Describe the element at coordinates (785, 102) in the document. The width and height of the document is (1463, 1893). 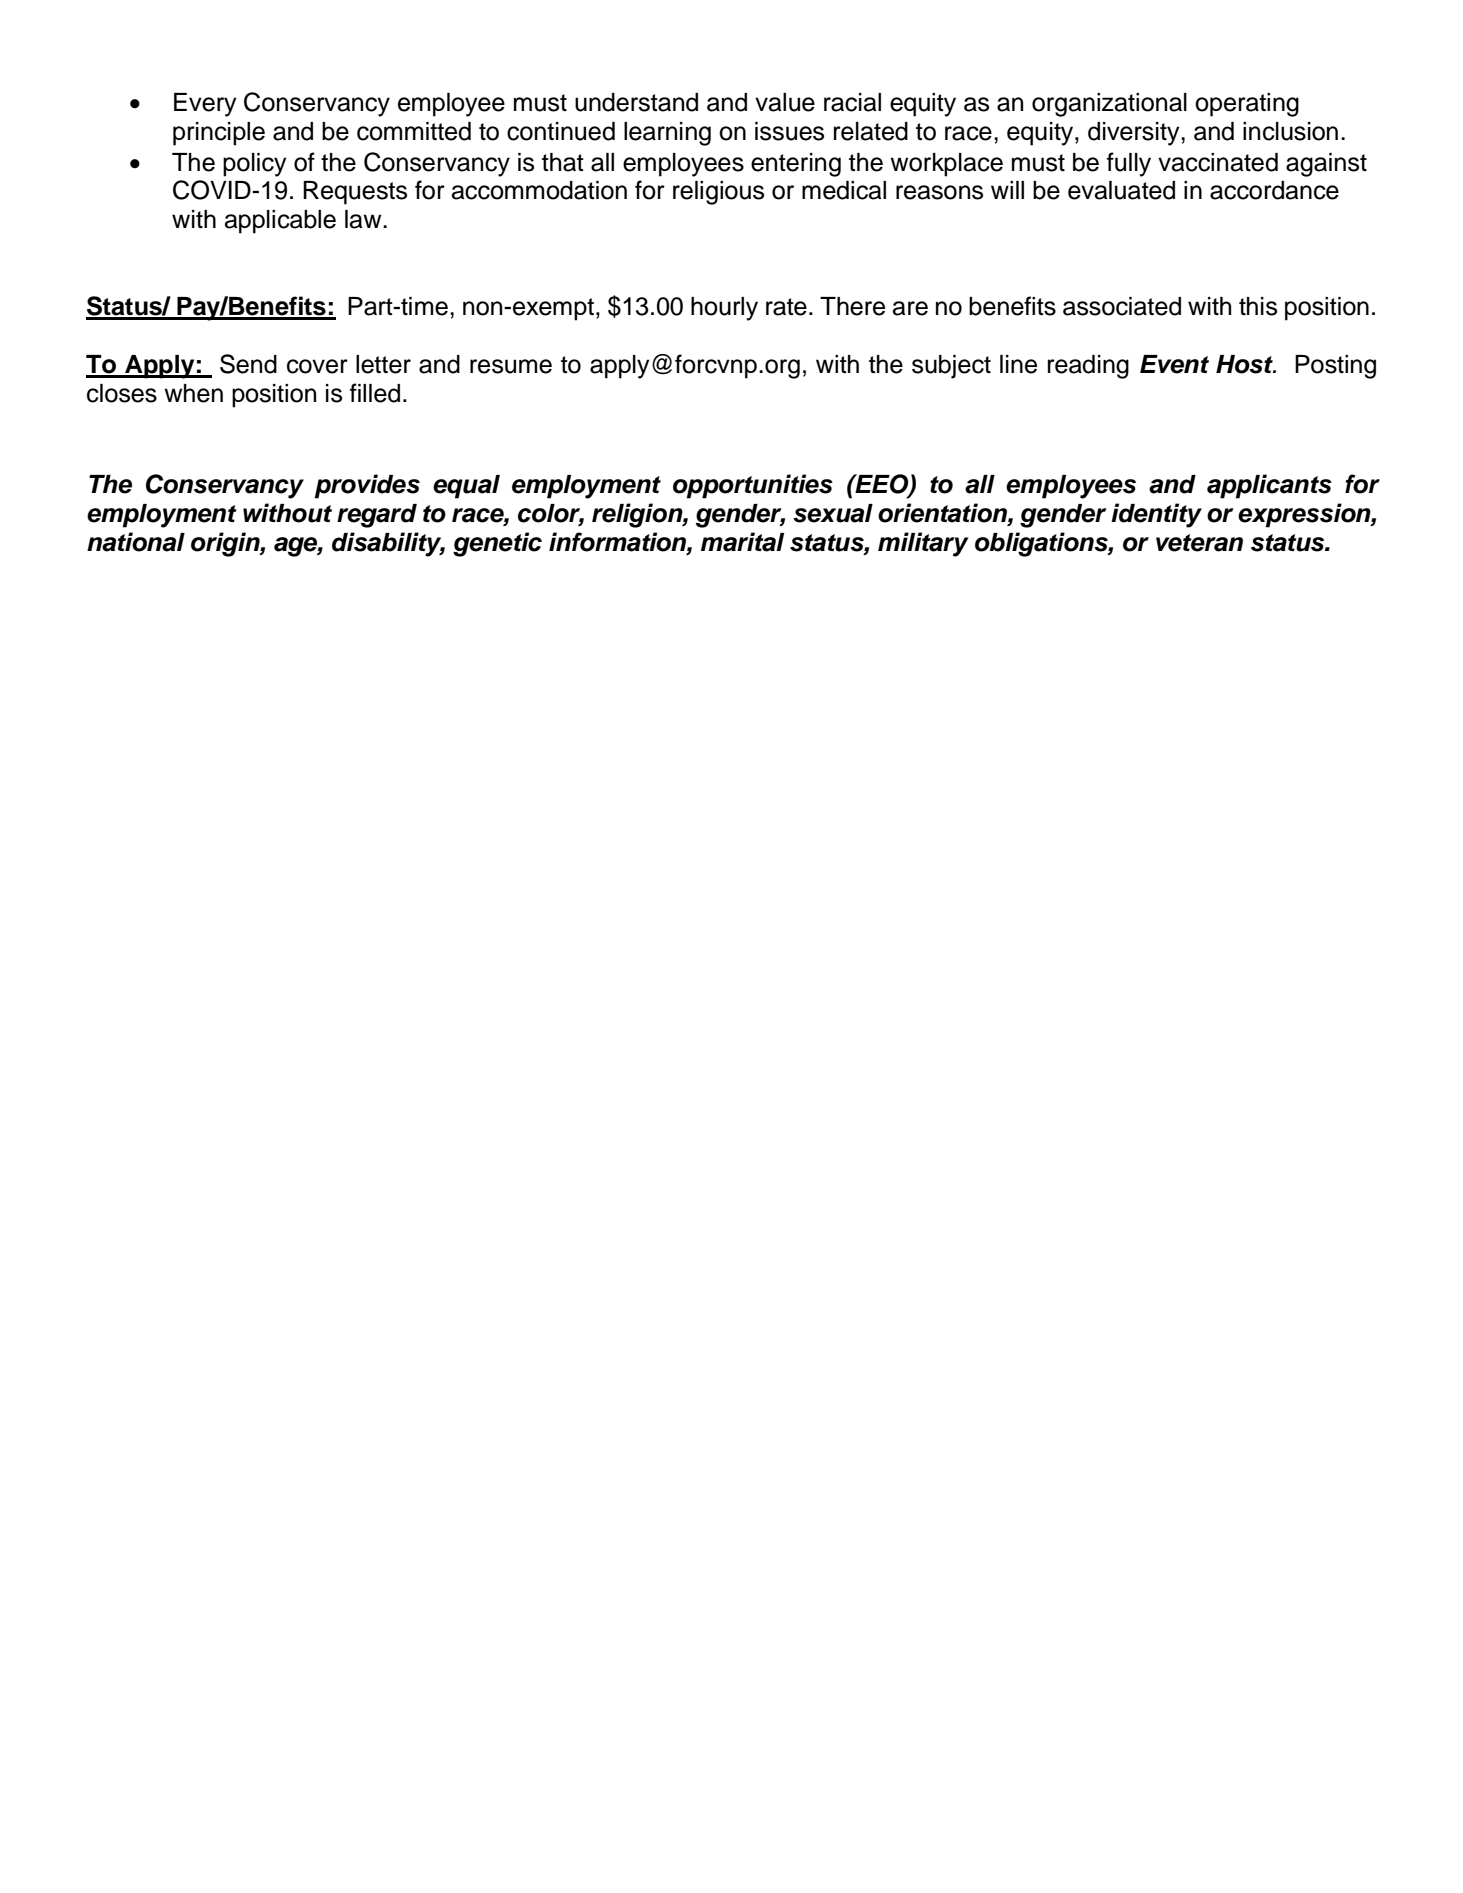
I see `value` at that location.
